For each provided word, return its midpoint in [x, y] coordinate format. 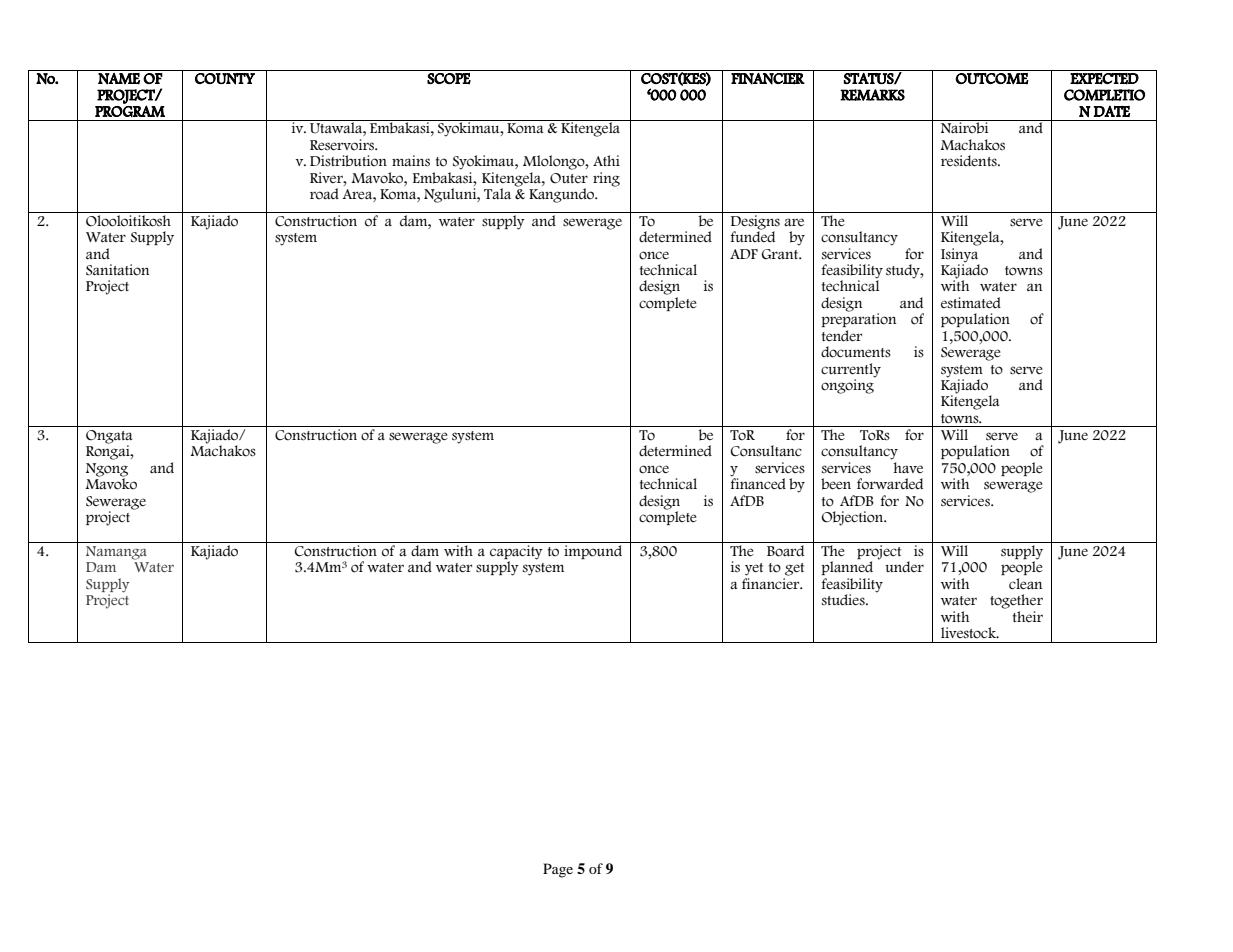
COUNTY [225, 79]
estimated [971, 303]
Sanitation [117, 270]
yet [754, 569]
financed [758, 482]
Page [558, 870]
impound [593, 552]
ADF [744, 254]
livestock [970, 633]
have [908, 467]
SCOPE [449, 79]
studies [844, 600]
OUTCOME [992, 79]
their [1028, 616]
